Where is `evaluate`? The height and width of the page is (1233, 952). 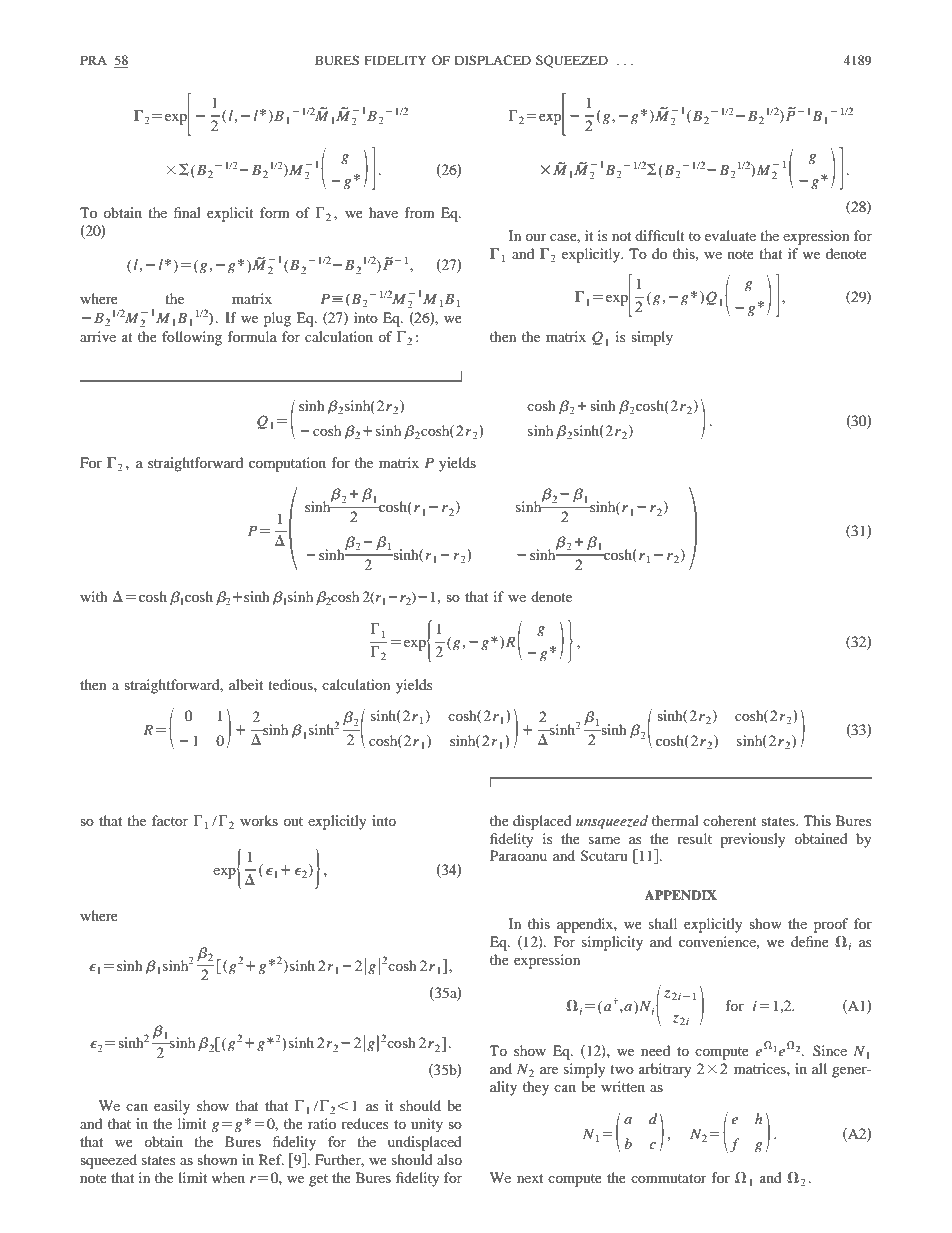
evaluate is located at coordinates (730, 235).
